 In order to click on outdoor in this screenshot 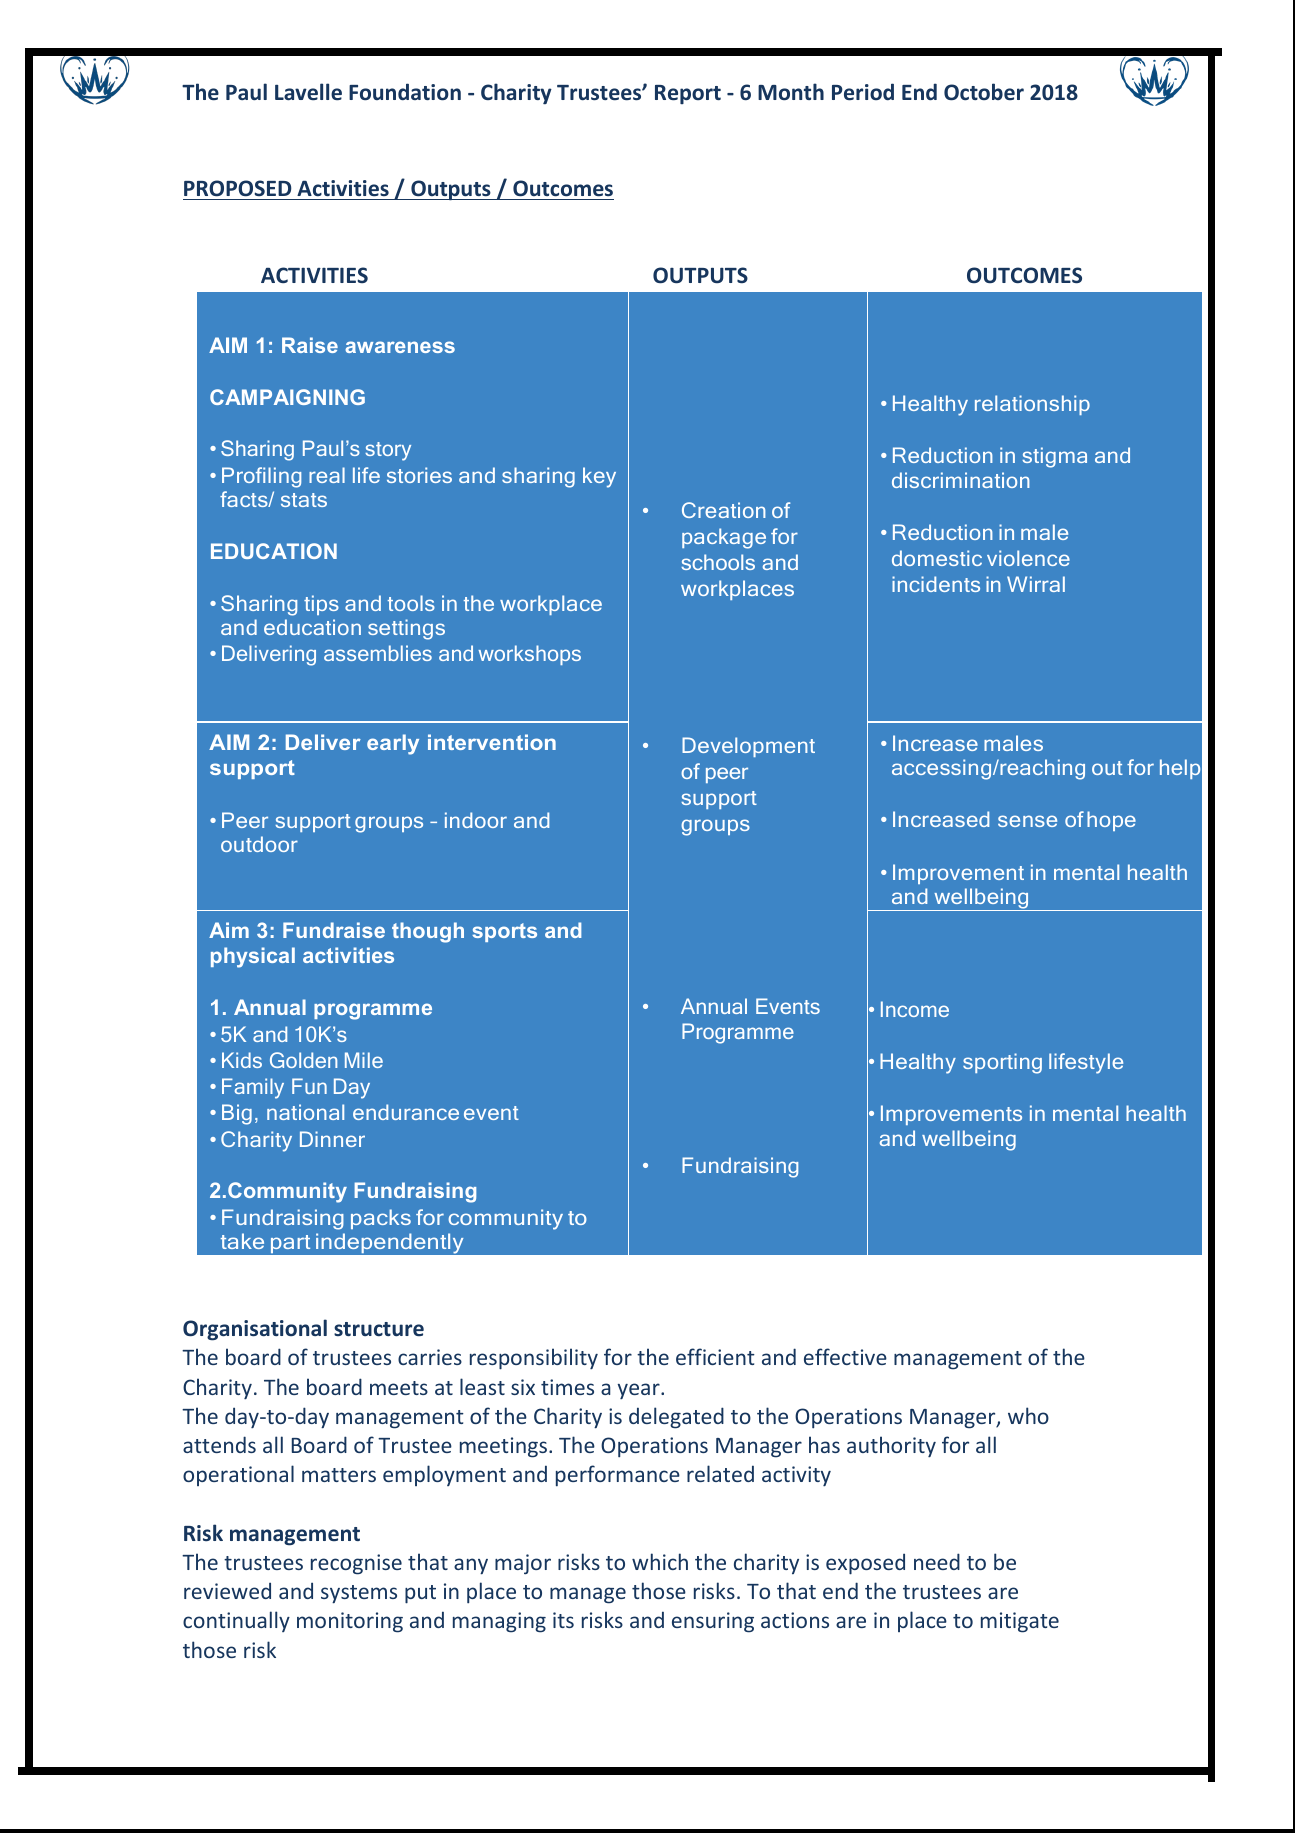, I will do `click(259, 844)`.
